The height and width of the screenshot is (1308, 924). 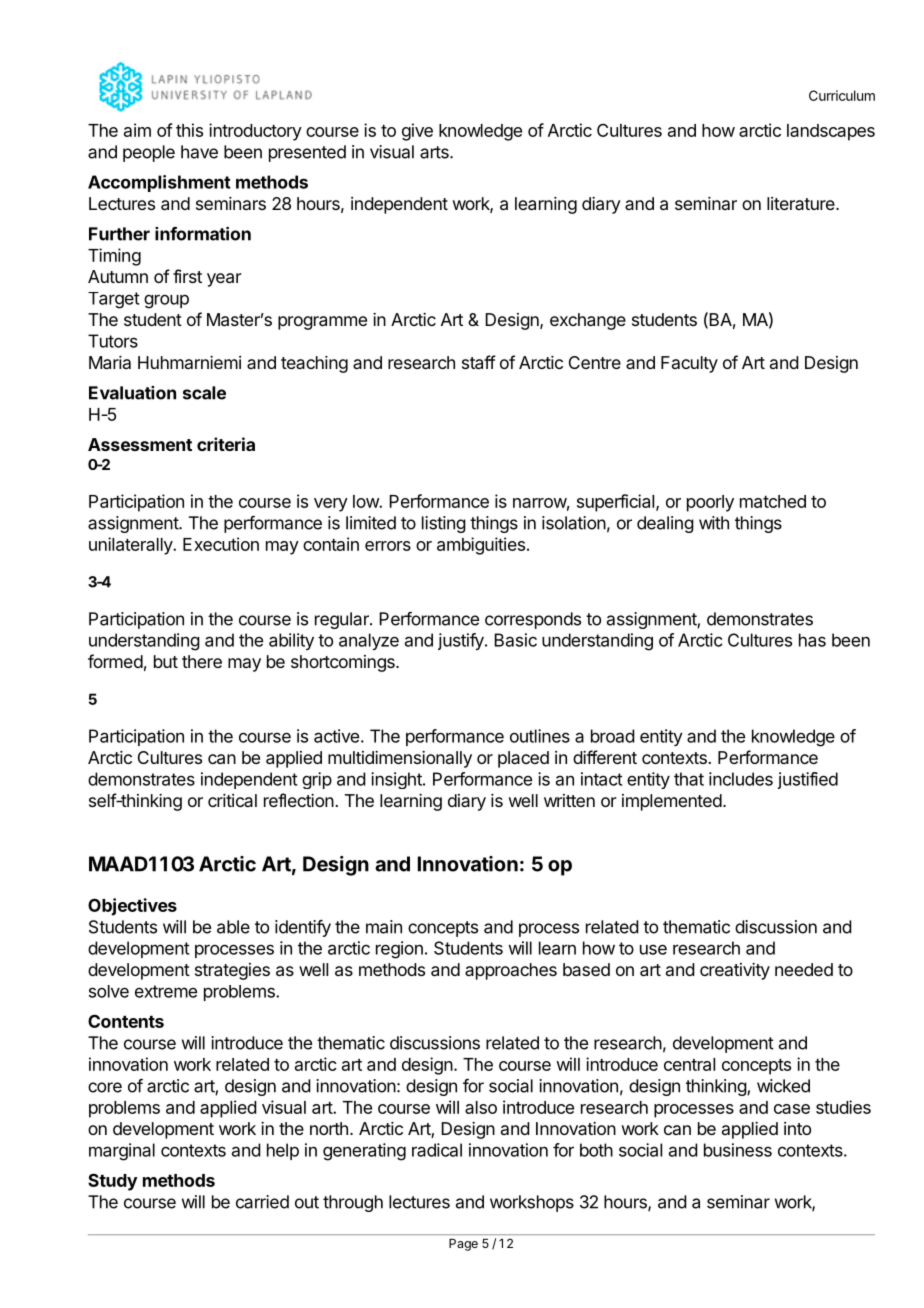 I want to click on this, so click(x=189, y=130).
